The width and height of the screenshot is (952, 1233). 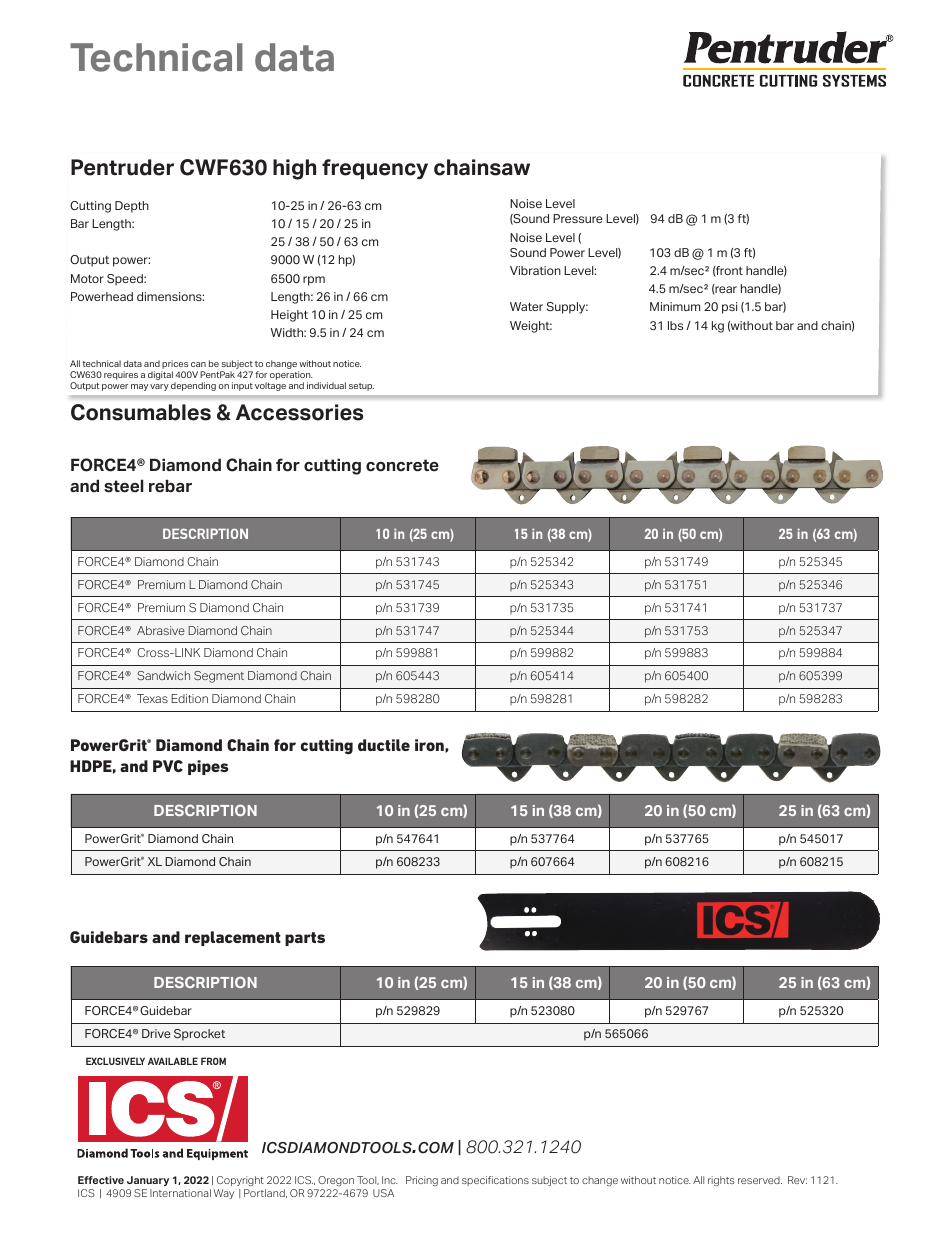 I want to click on Consumables, so click(x=141, y=412).
